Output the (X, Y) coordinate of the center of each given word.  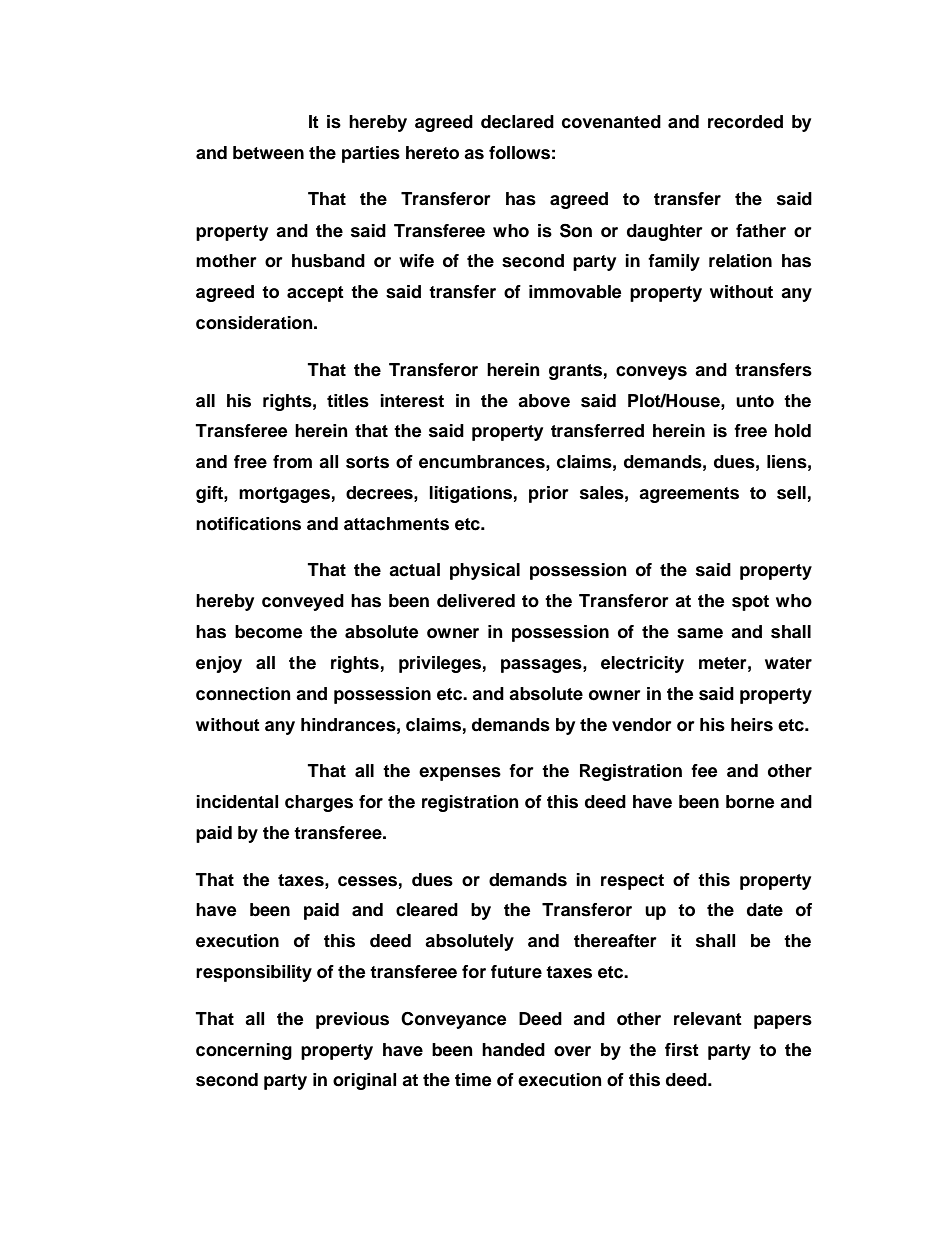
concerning (244, 1051)
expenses (460, 774)
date (765, 910)
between (268, 153)
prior (549, 494)
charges (319, 803)
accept (315, 294)
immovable (575, 292)
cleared (427, 910)
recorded (745, 122)
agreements (689, 495)
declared (517, 122)
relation (740, 261)
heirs (752, 725)
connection (243, 694)
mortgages (284, 495)
